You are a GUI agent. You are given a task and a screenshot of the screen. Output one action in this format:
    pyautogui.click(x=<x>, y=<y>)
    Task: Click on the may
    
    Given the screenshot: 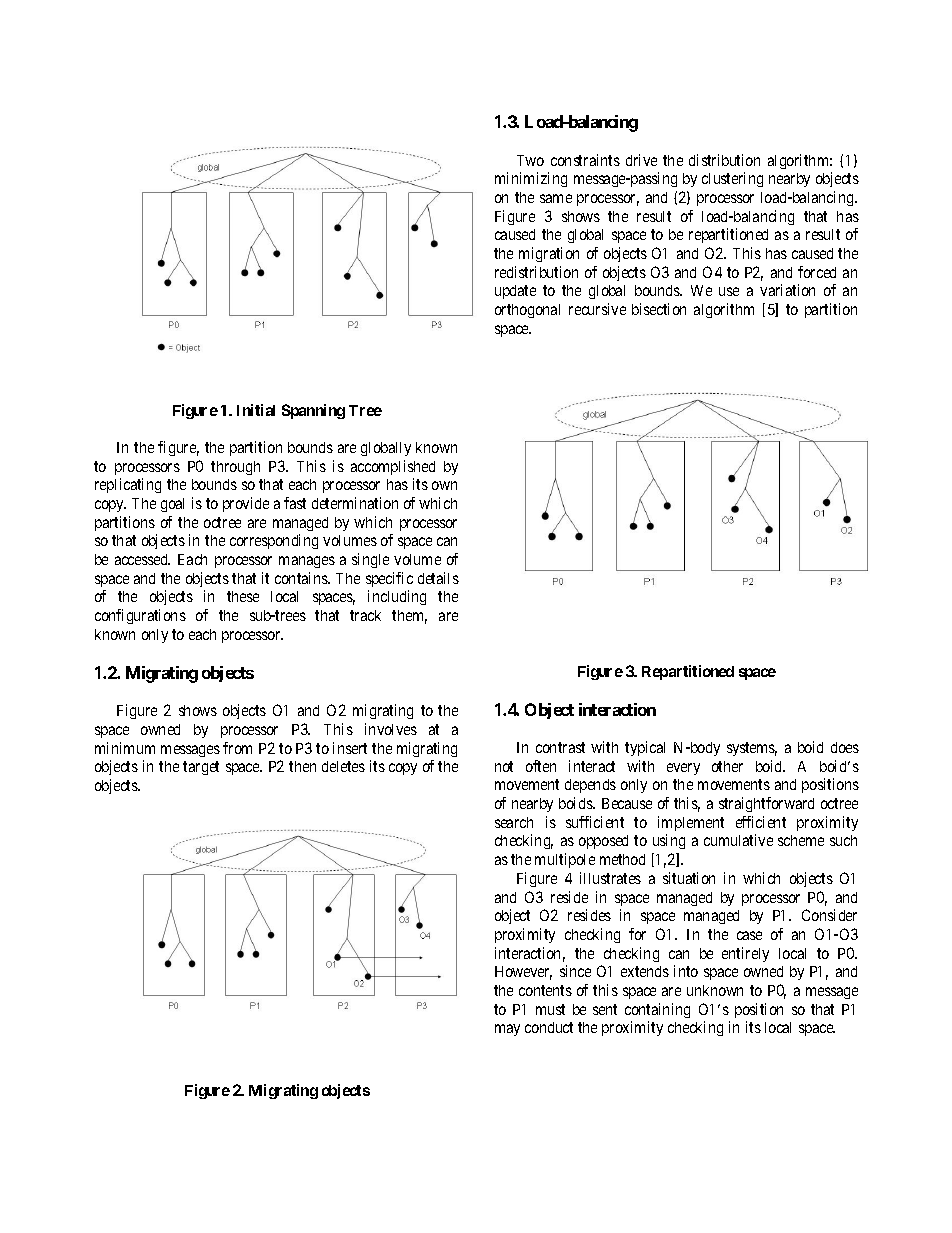 What is the action you would take?
    pyautogui.click(x=507, y=1030)
